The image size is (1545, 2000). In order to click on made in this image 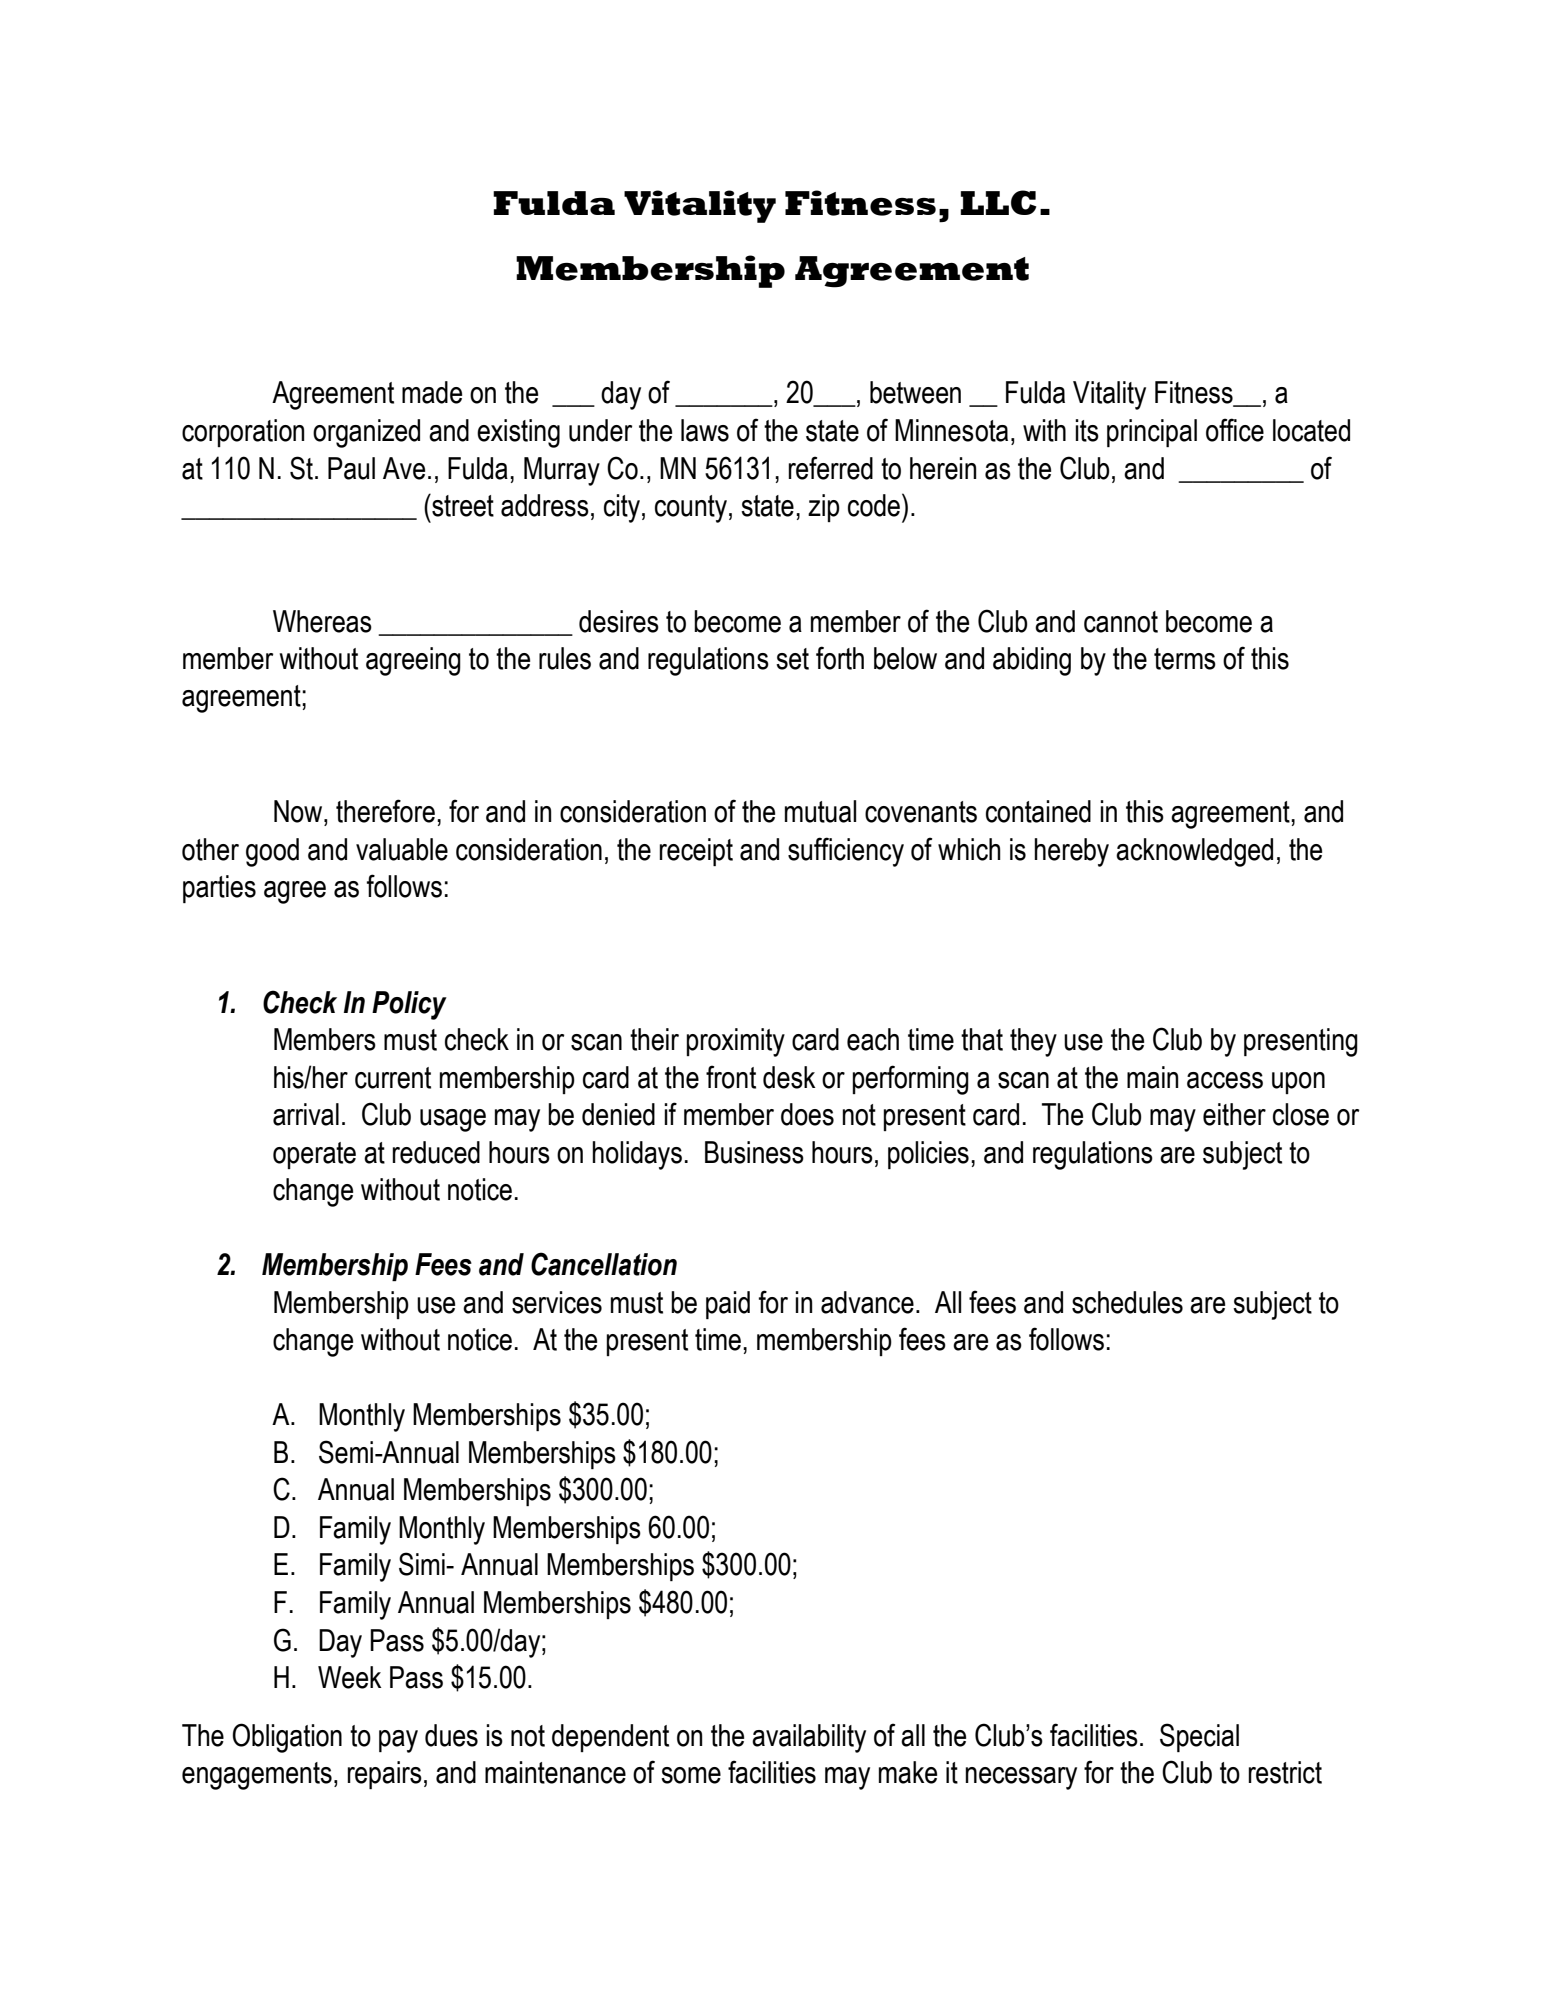, I will do `click(432, 392)`.
